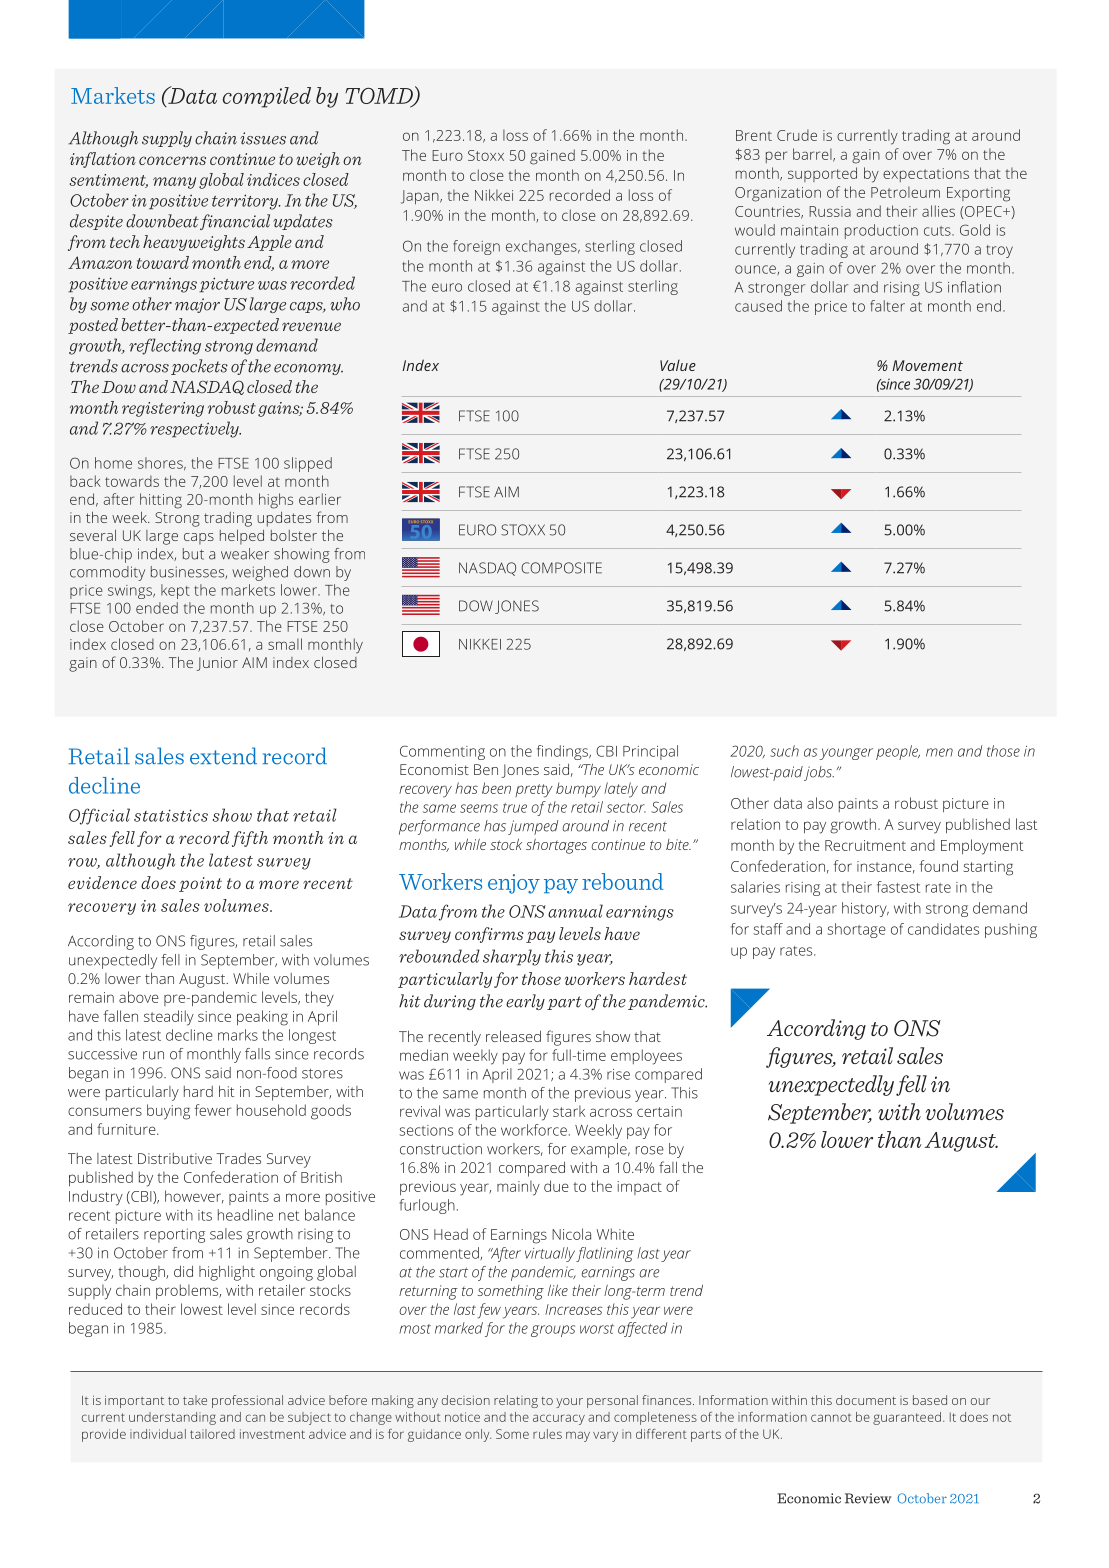 This document has height=1568, width=1109. Describe the element at coordinates (926, 175) in the document. I see `expectations` at that location.
